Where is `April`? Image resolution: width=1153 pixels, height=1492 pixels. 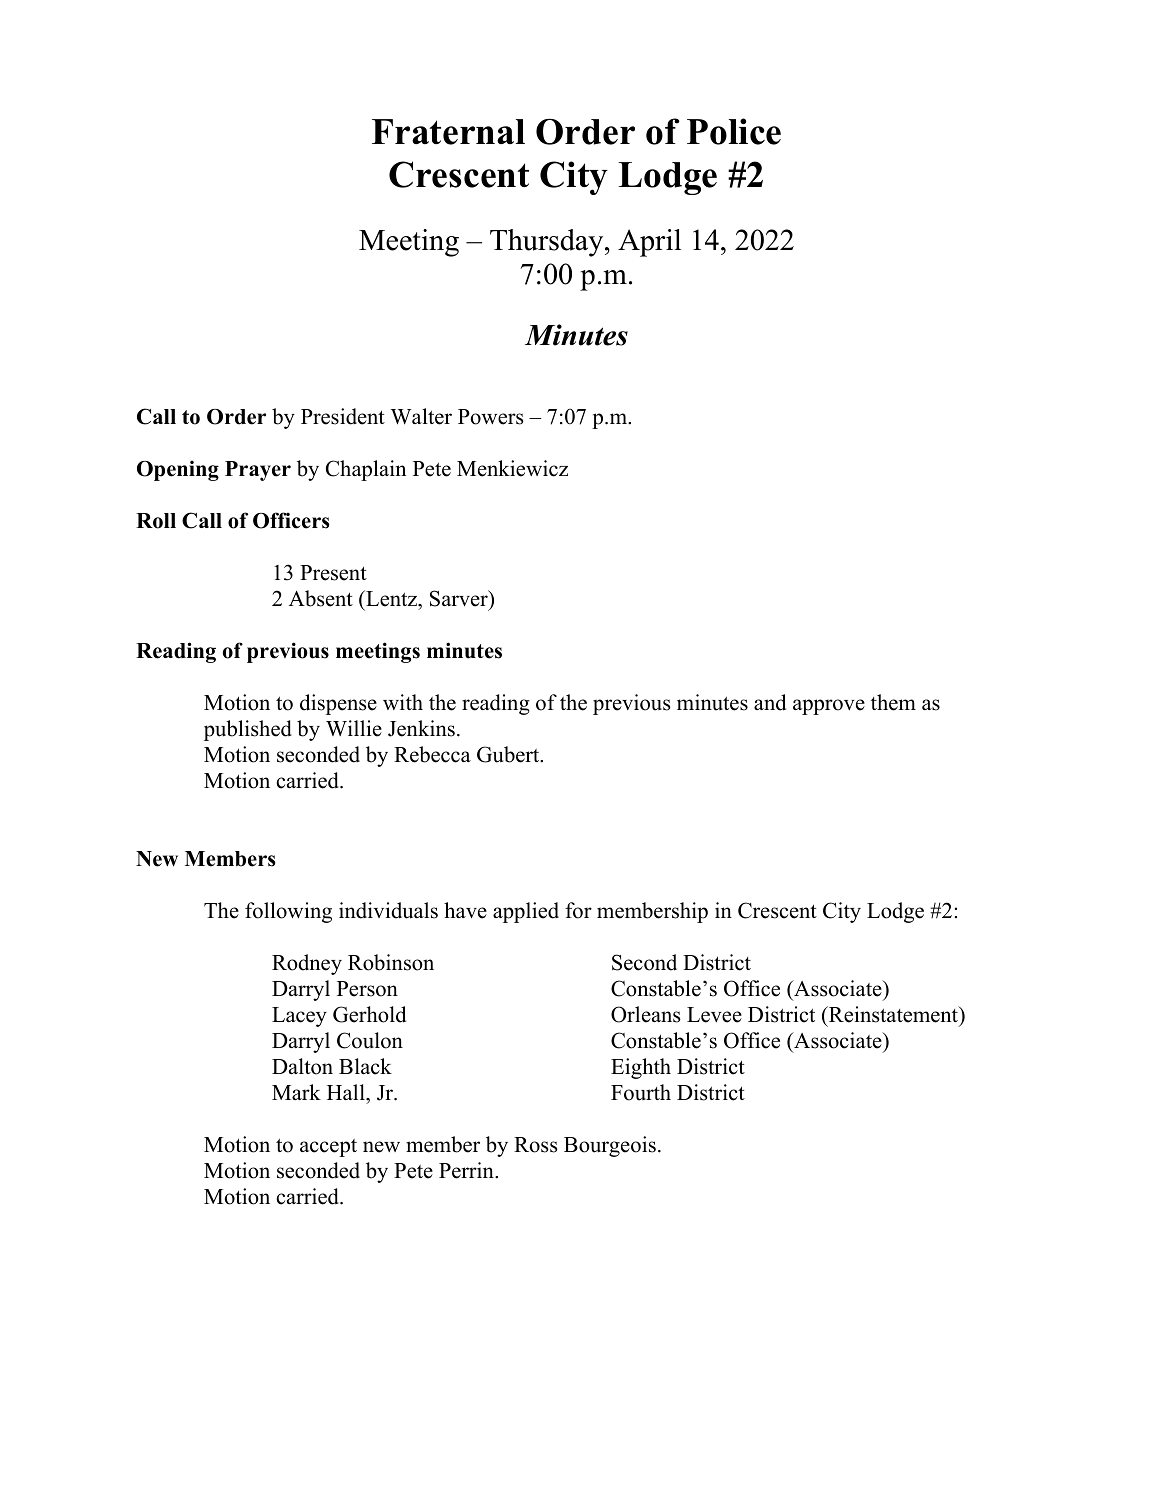 April is located at coordinates (649, 243).
